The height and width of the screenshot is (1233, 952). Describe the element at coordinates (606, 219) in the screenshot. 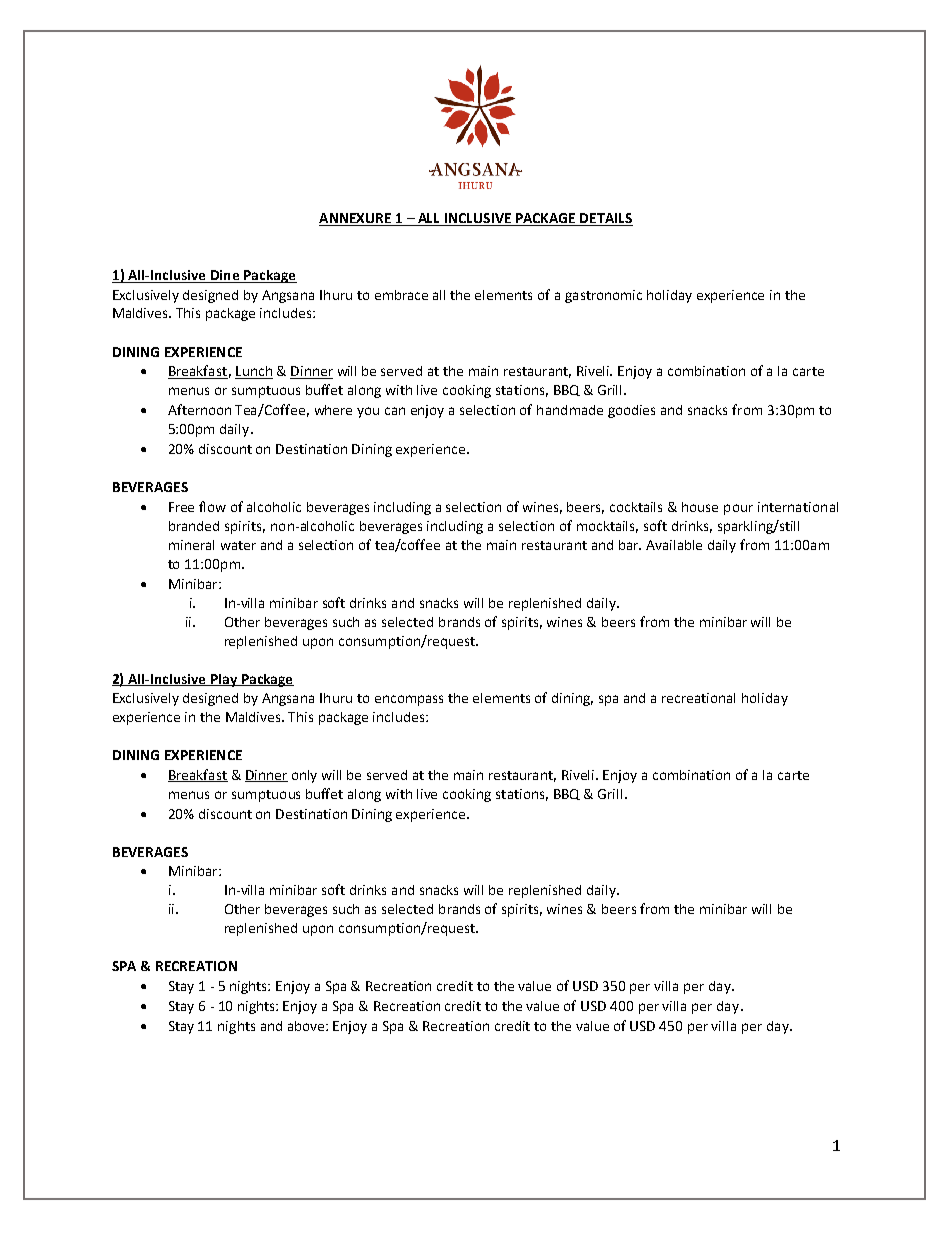

I see `DETAILS` at that location.
